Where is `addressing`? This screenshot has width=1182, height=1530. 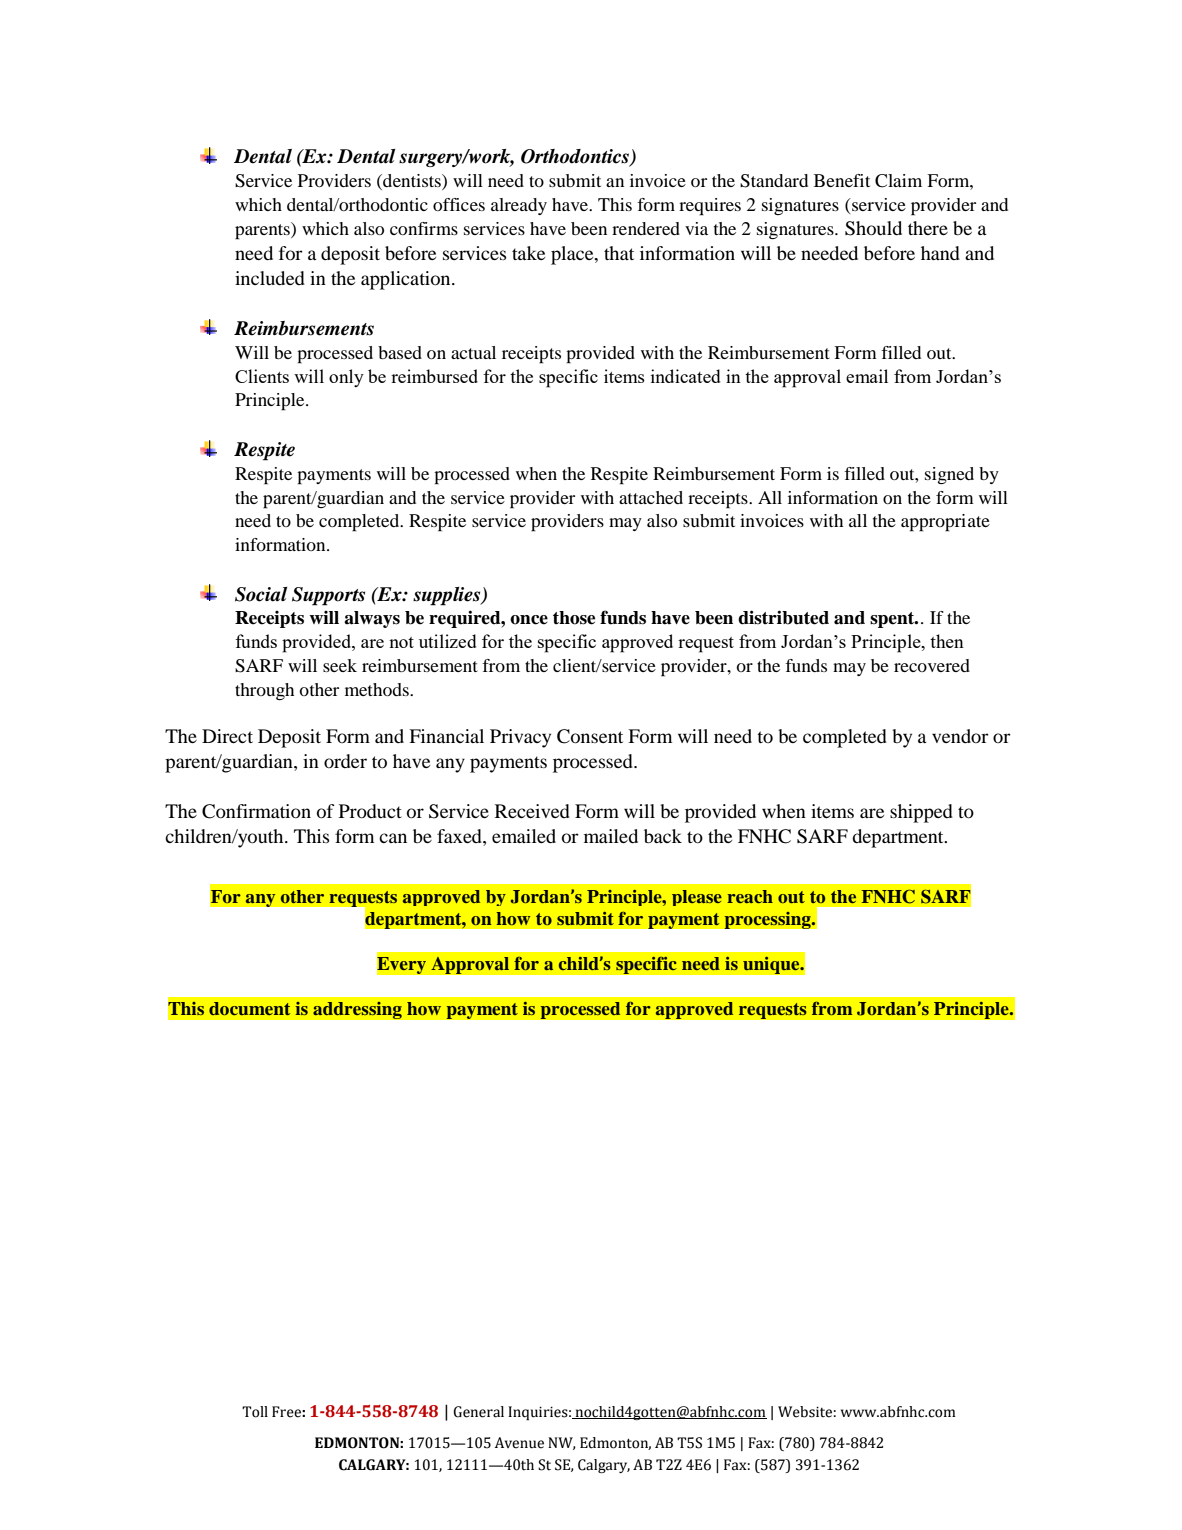 addressing is located at coordinates (357, 1010).
